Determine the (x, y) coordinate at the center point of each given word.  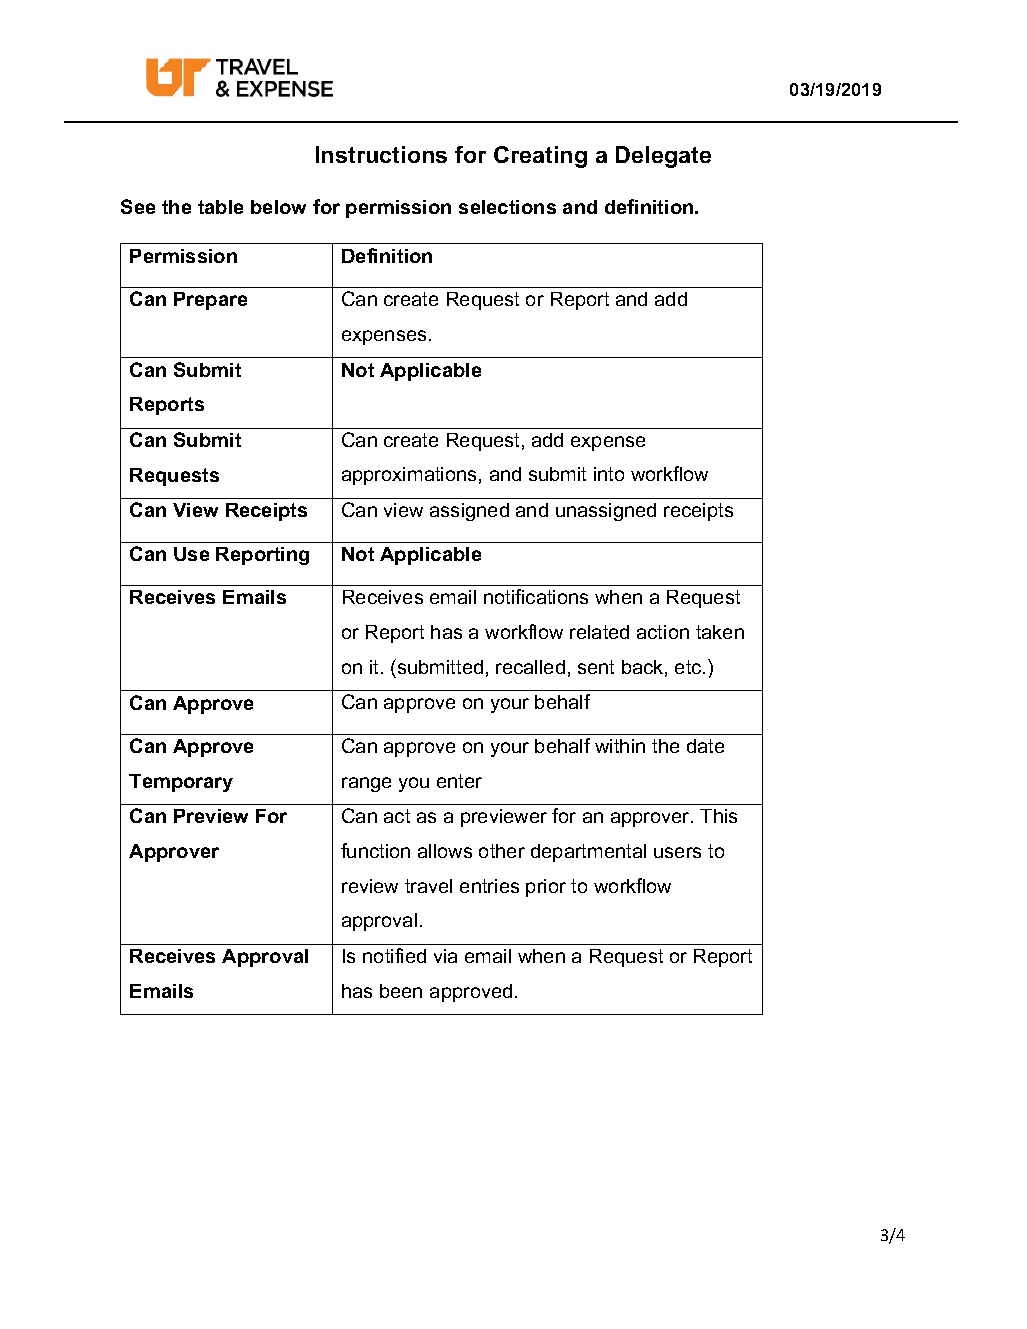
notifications (536, 596)
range (366, 784)
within (620, 746)
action (663, 632)
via (445, 956)
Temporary (181, 783)
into (609, 474)
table (220, 207)
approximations (409, 476)
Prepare (210, 301)
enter (459, 781)
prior (546, 888)
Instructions (381, 154)
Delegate (663, 157)
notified (394, 955)
